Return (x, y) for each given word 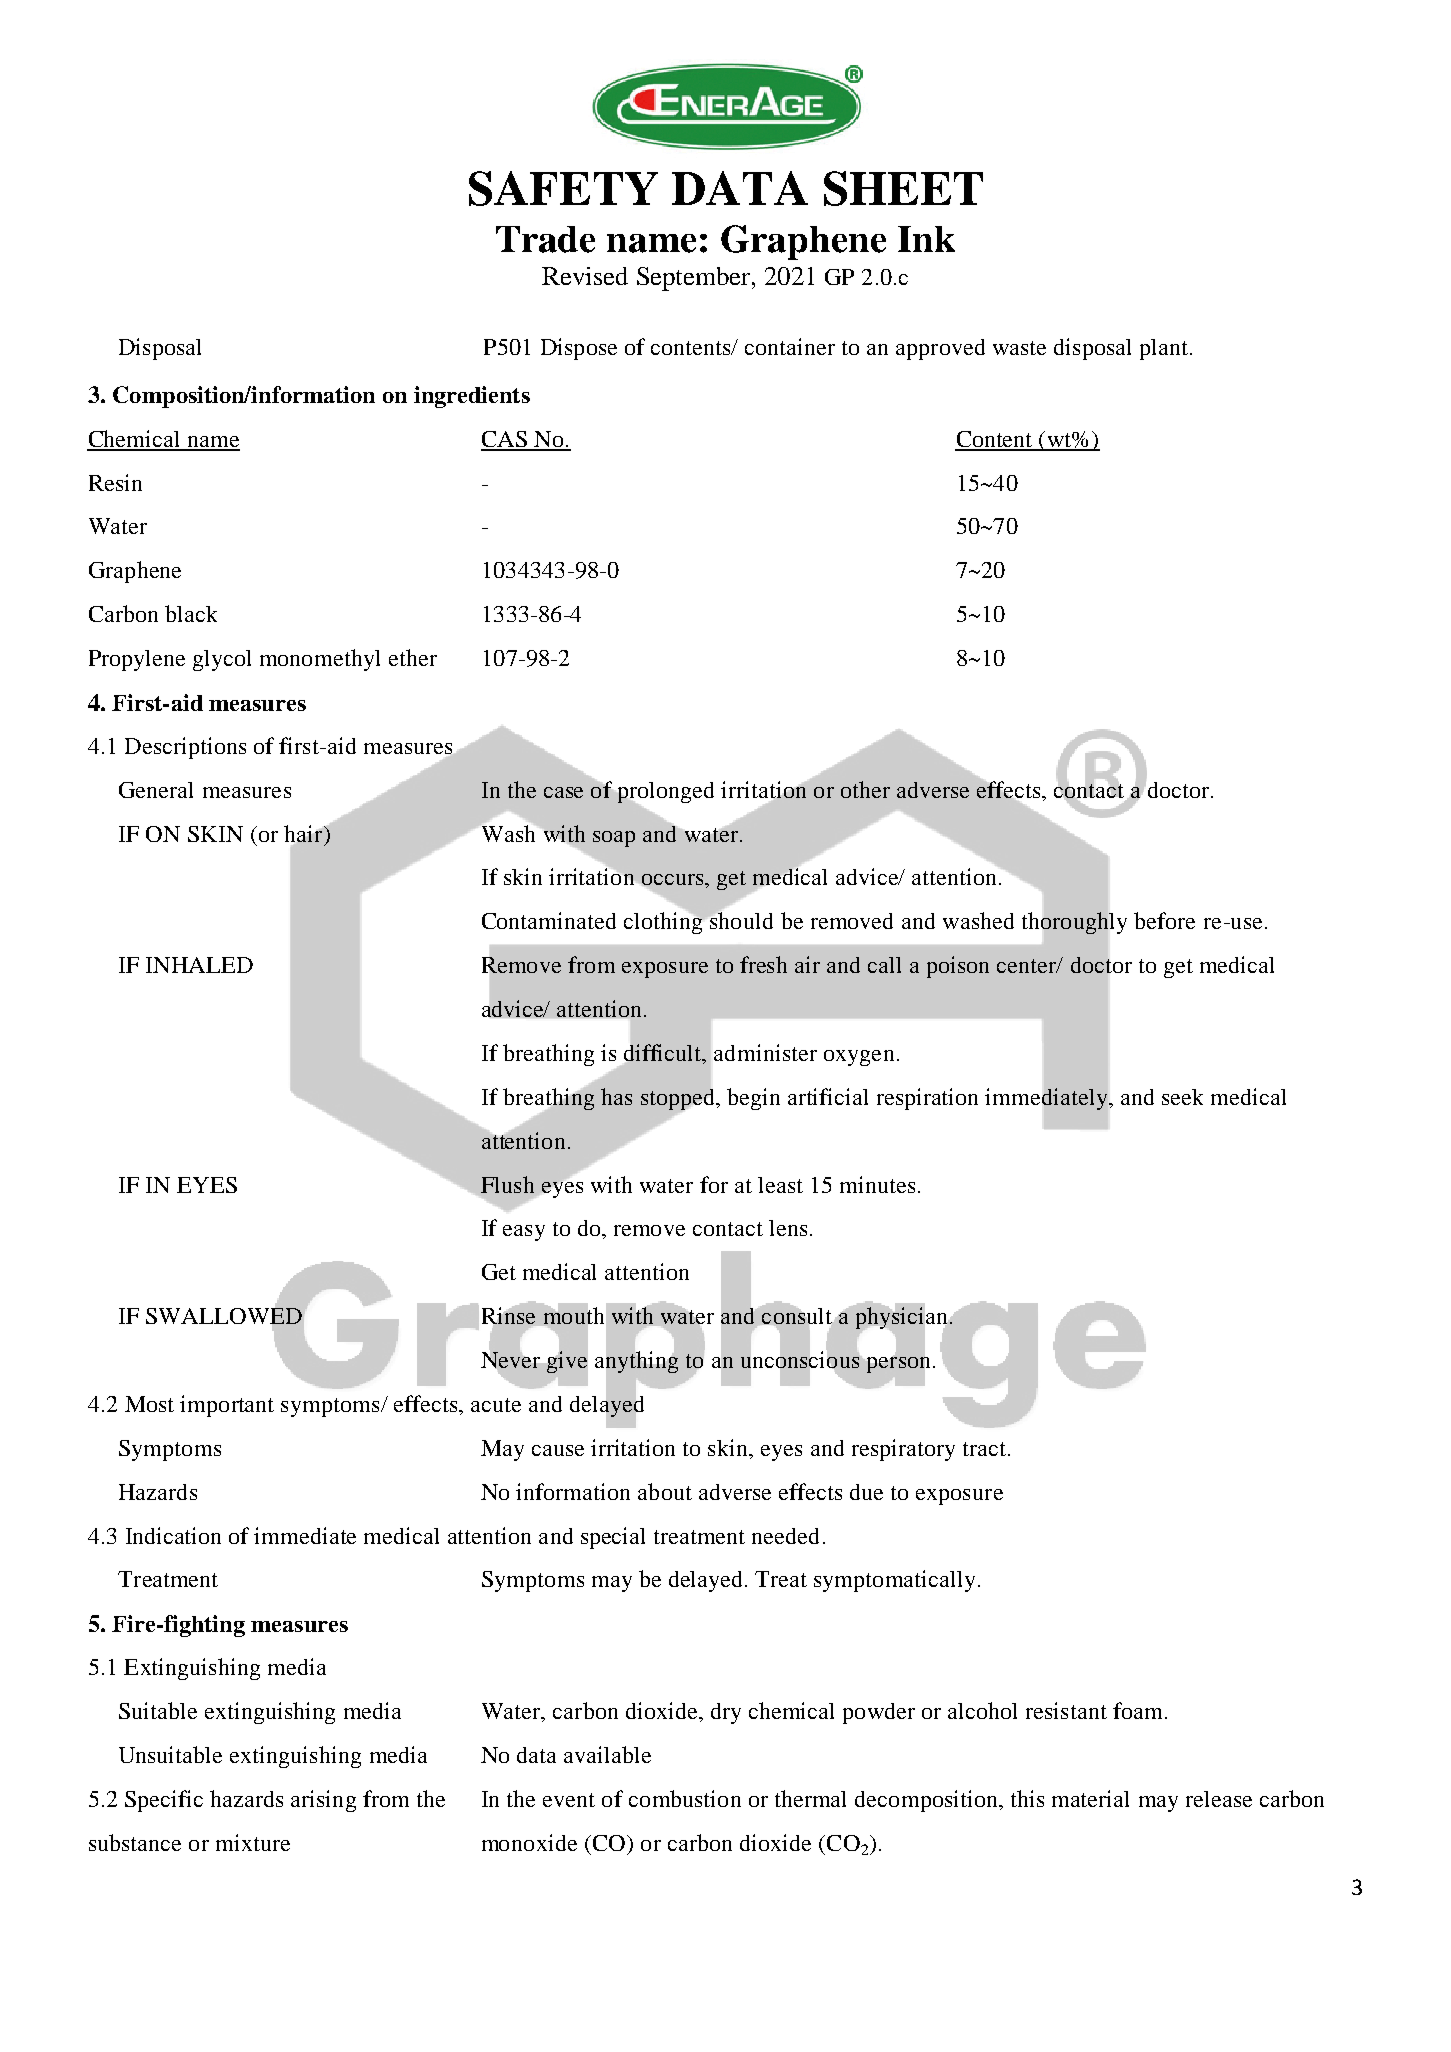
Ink (926, 239)
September (695, 279)
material (1090, 1798)
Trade (545, 239)
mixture (253, 1842)
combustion (685, 1798)
